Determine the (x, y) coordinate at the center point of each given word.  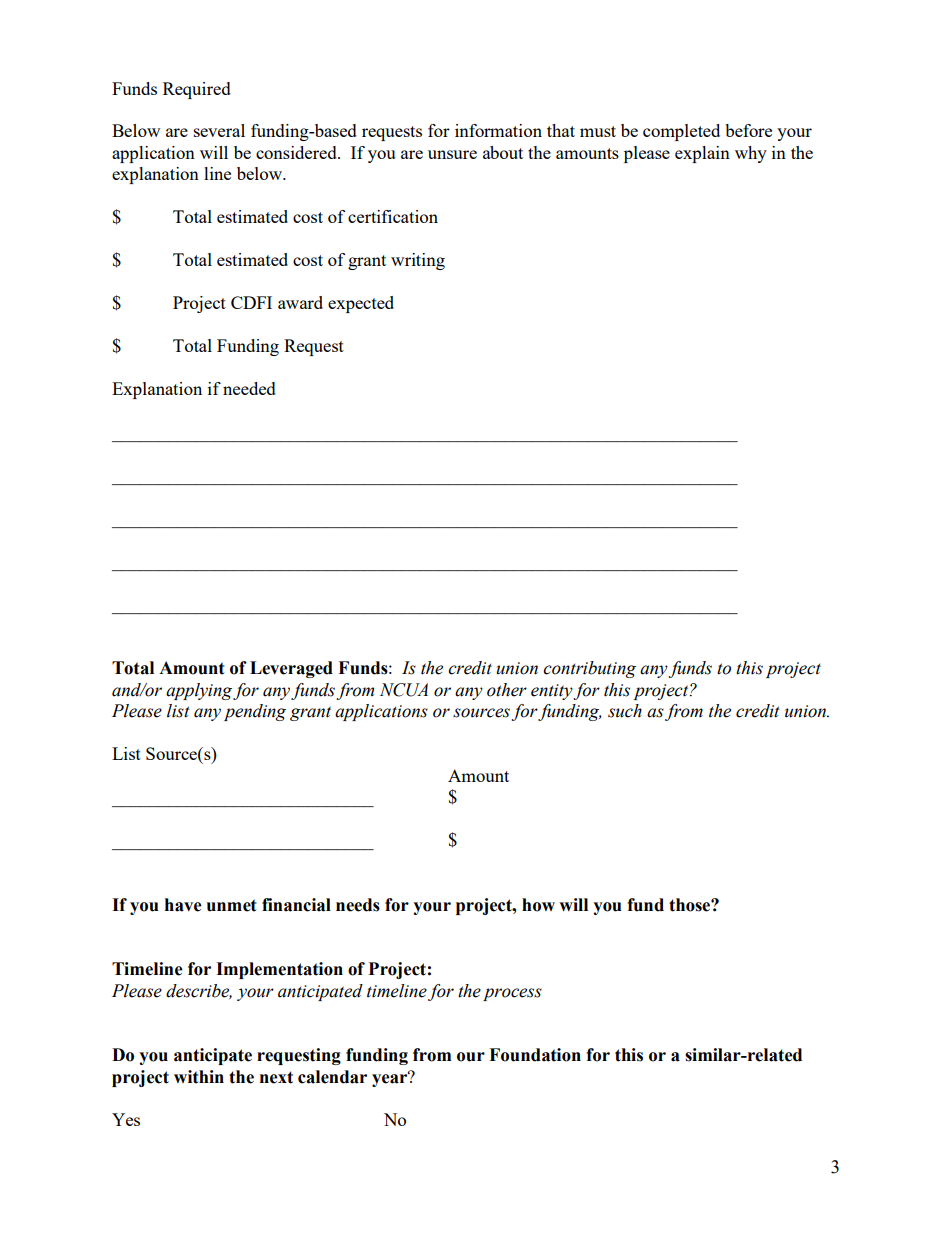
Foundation (535, 1055)
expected (361, 304)
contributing (589, 669)
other (507, 690)
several (219, 130)
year (391, 1079)
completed (681, 132)
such (625, 711)
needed (249, 388)
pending (255, 712)
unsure (452, 154)
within (199, 1077)
